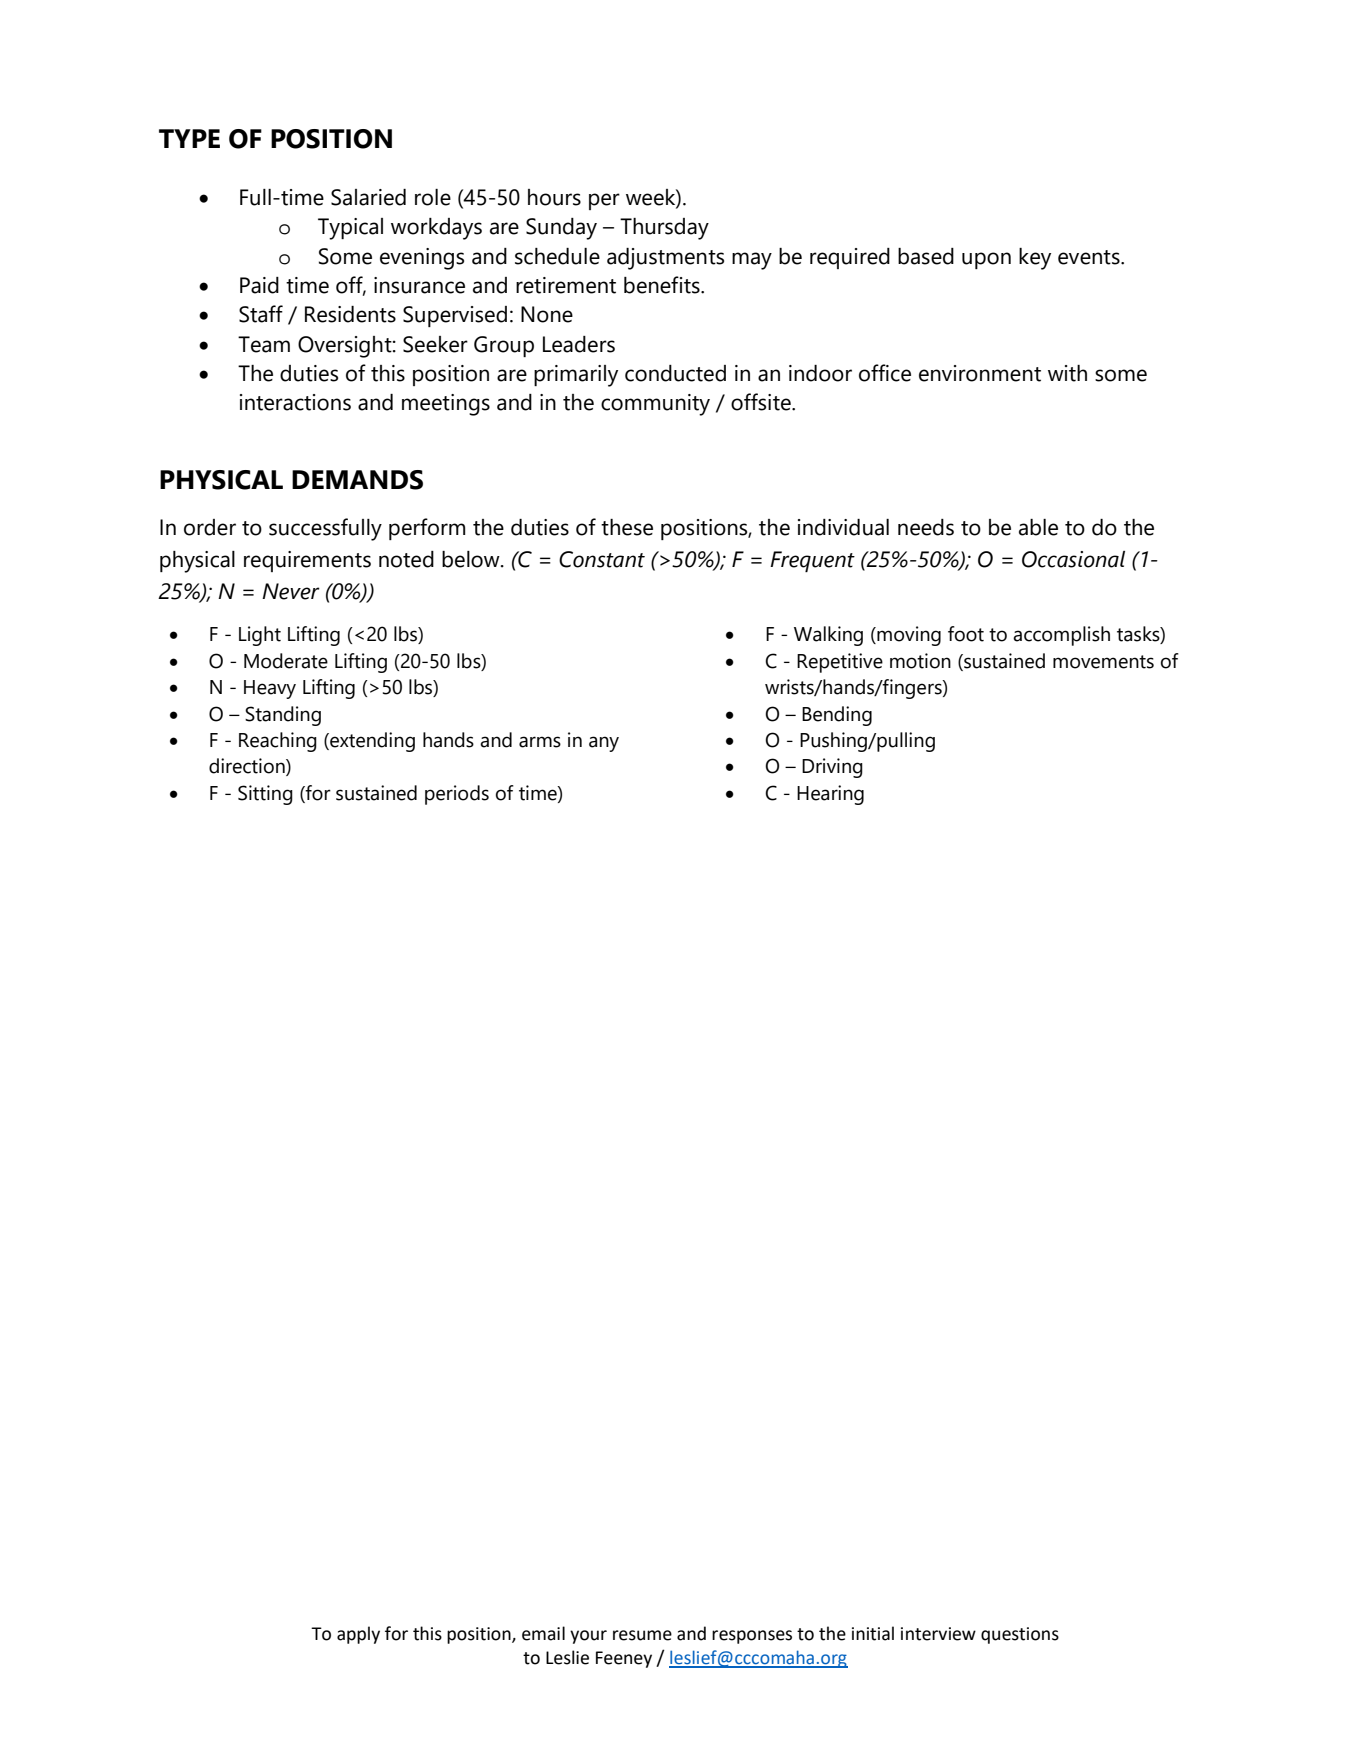 This screenshot has width=1351, height=1749. I want to click on upon, so click(986, 260).
